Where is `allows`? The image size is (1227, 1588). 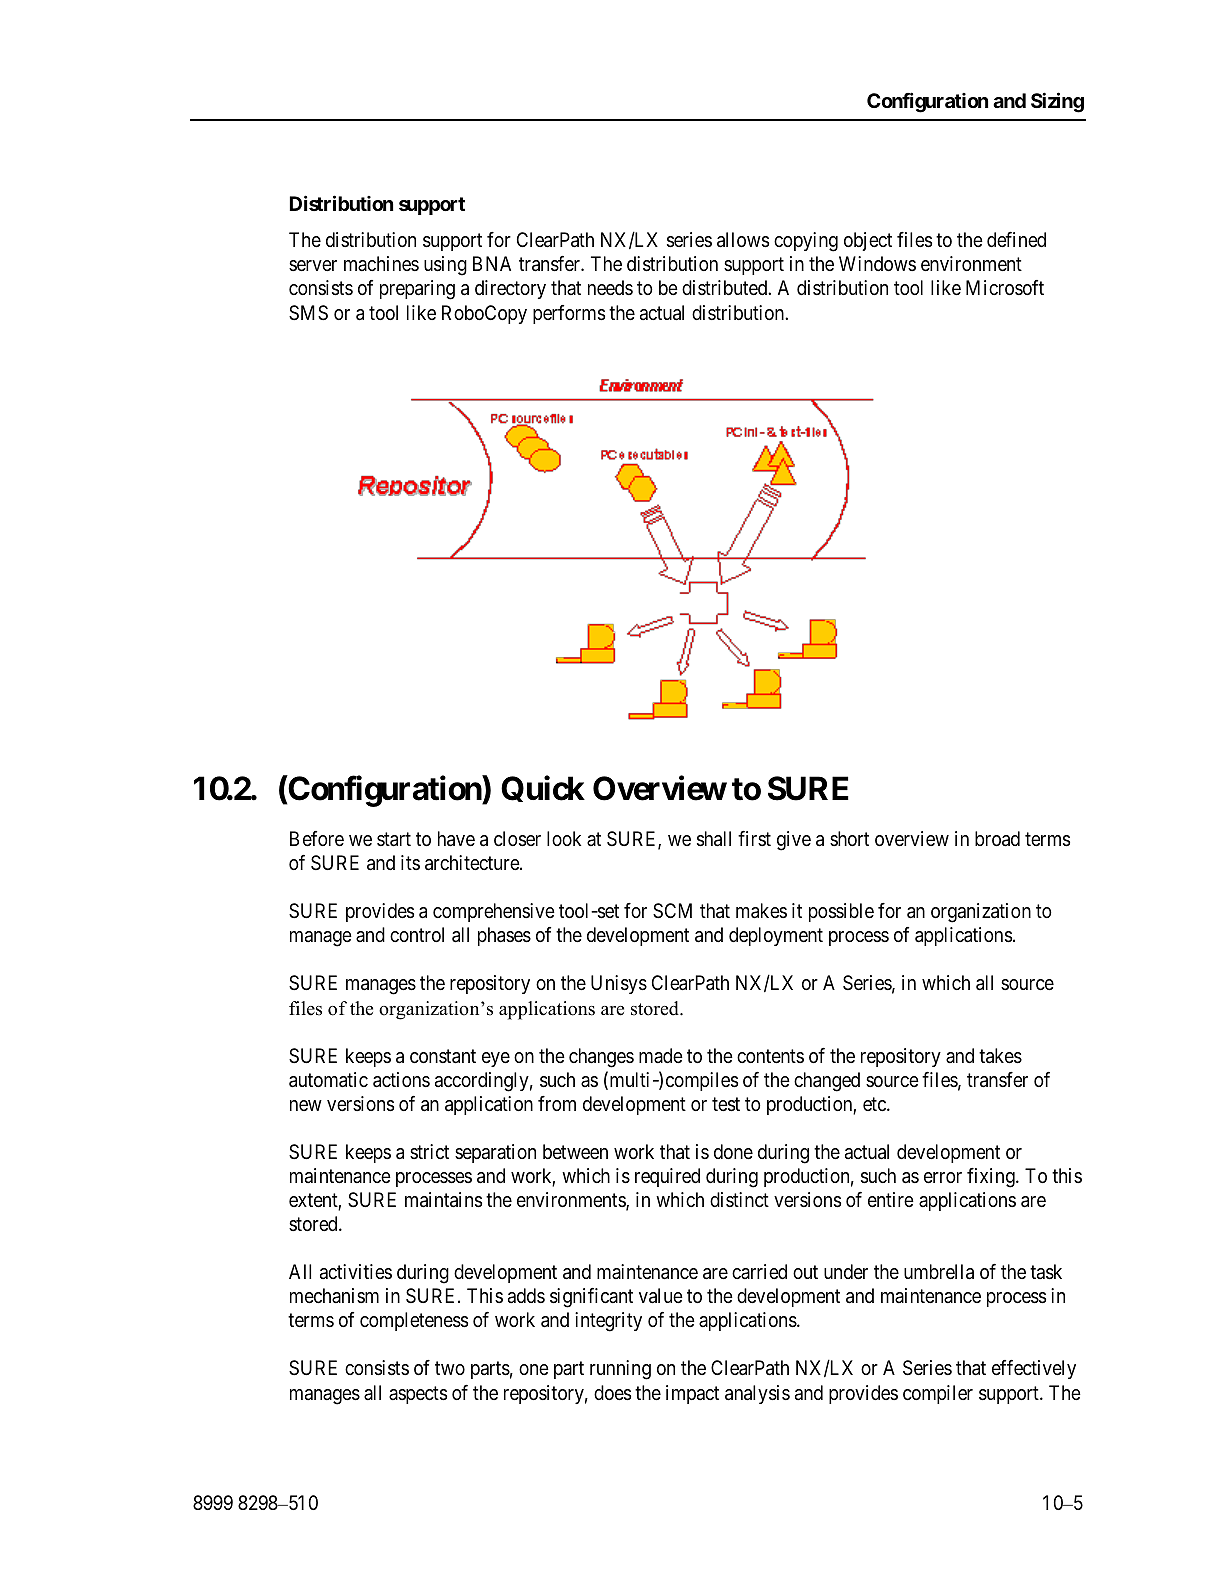
allows is located at coordinates (743, 240).
